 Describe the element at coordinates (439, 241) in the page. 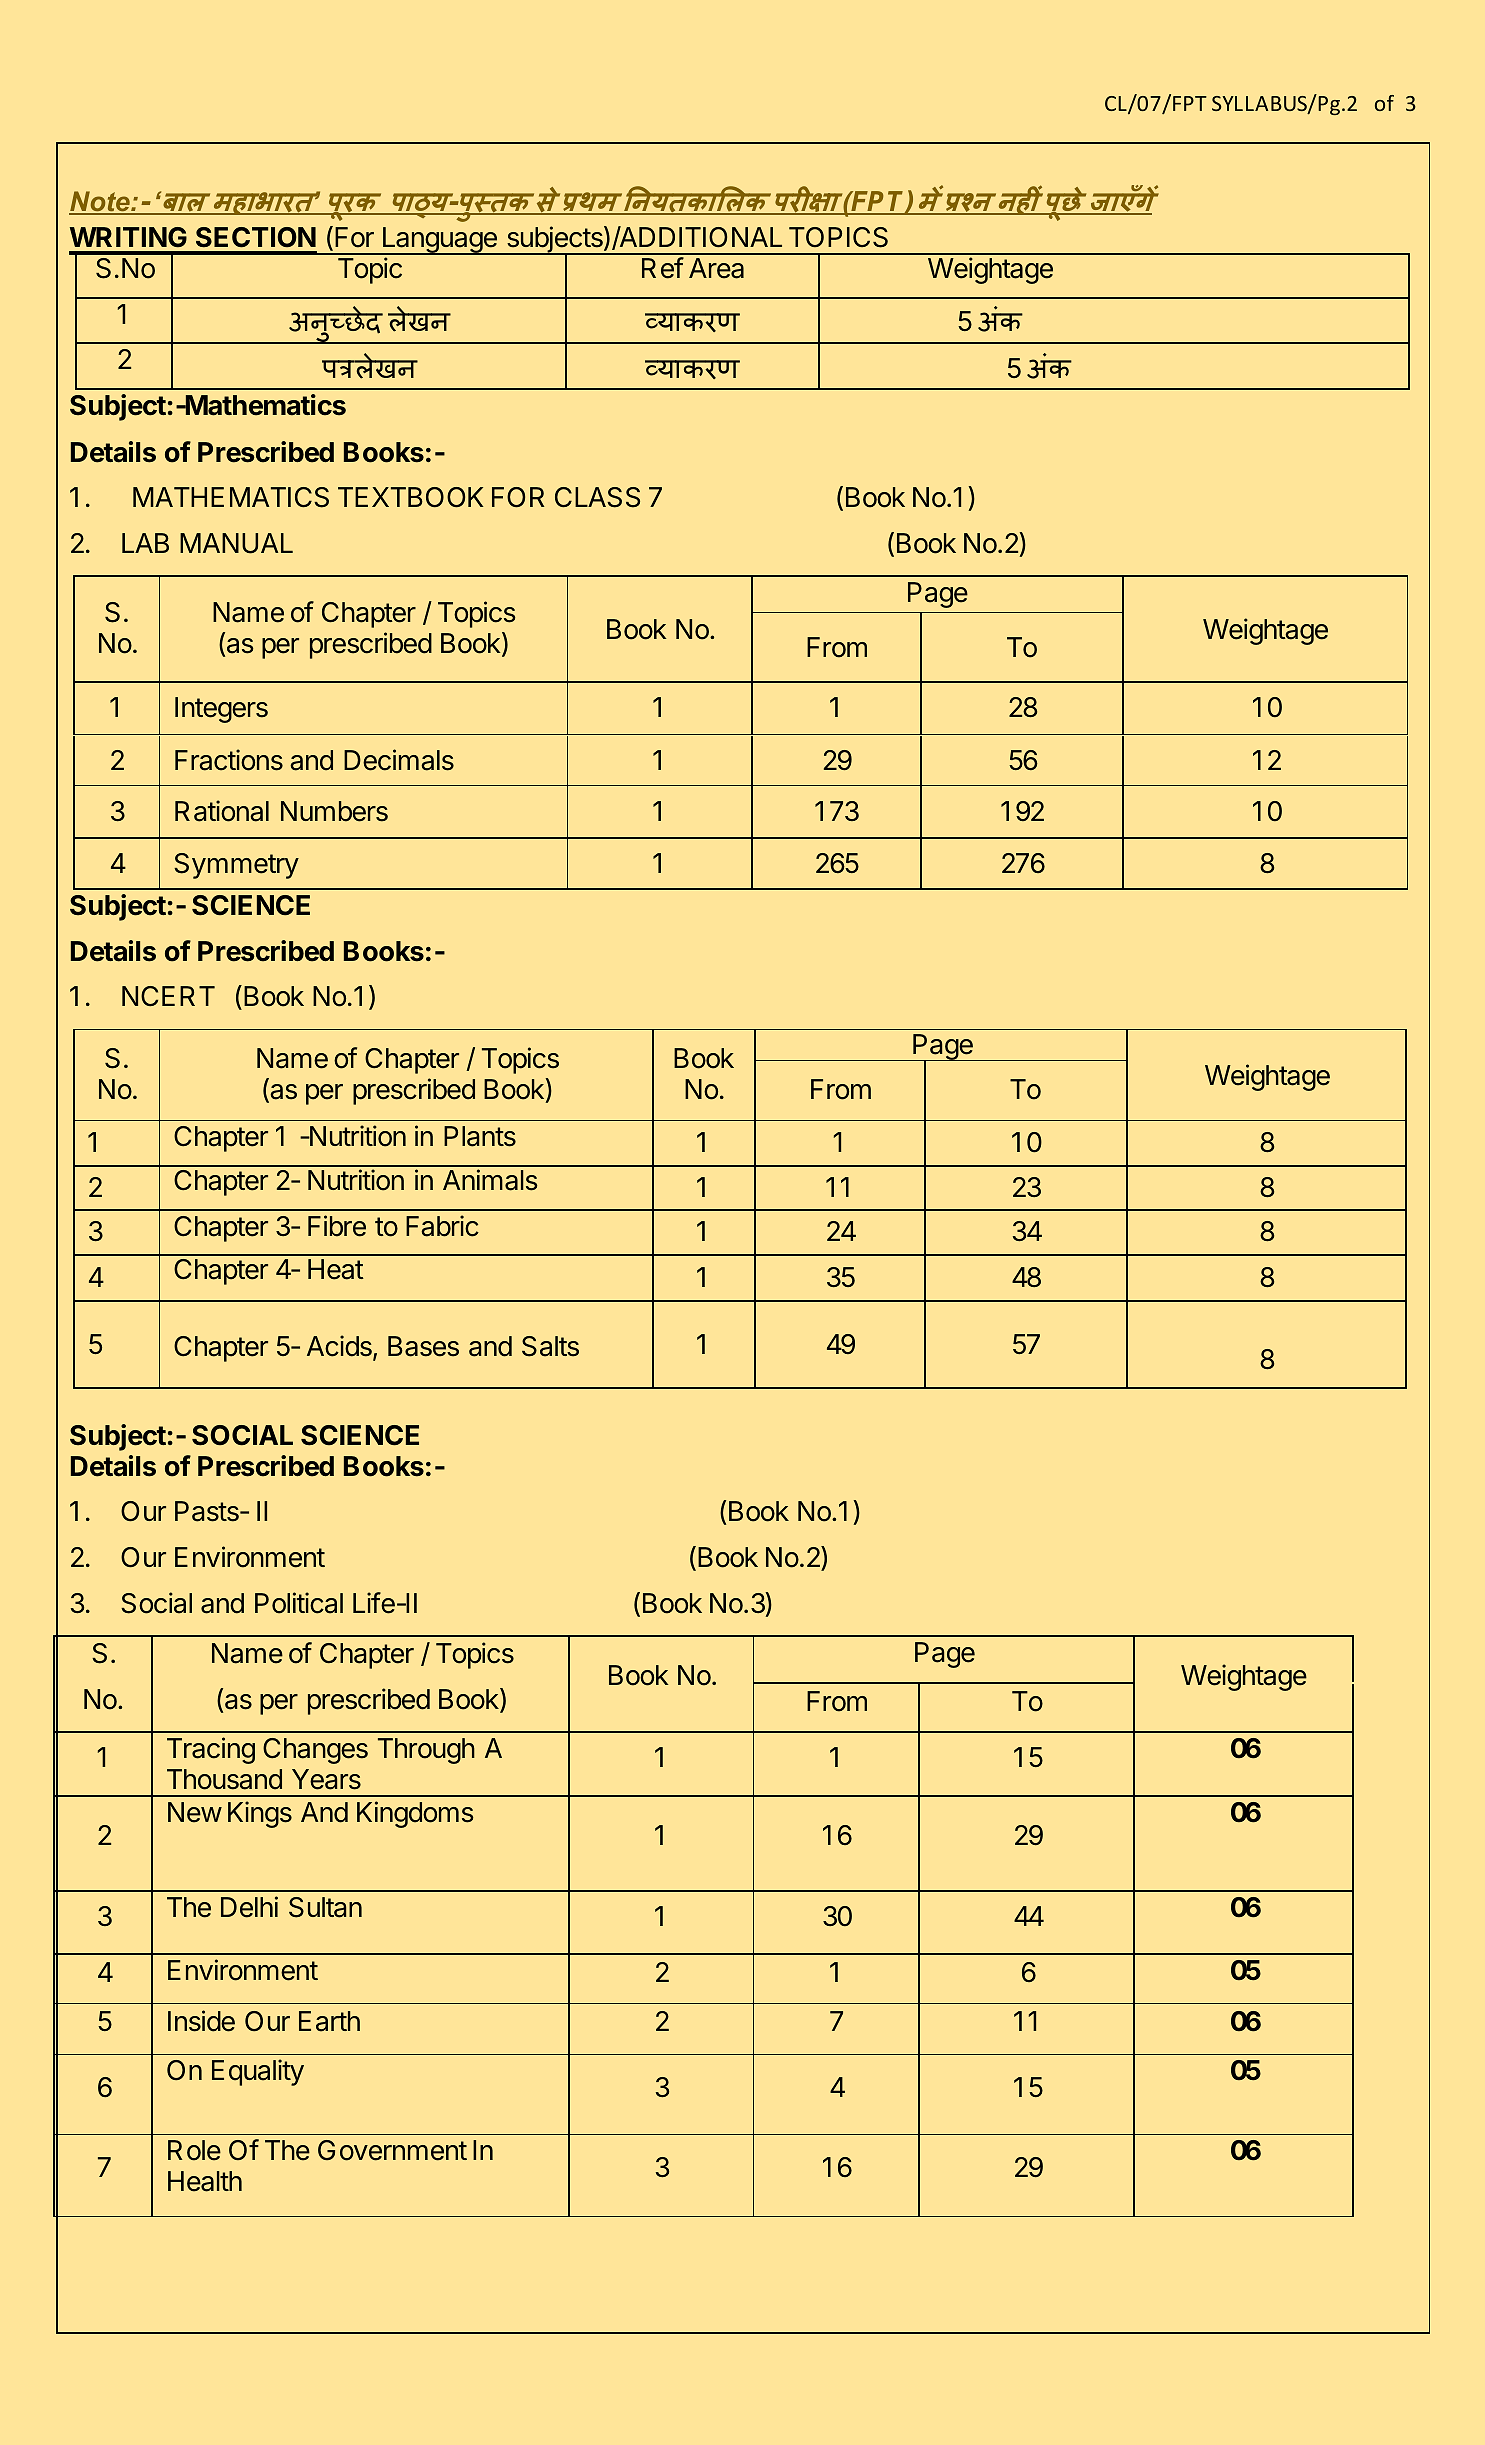

I see `Language` at that location.
